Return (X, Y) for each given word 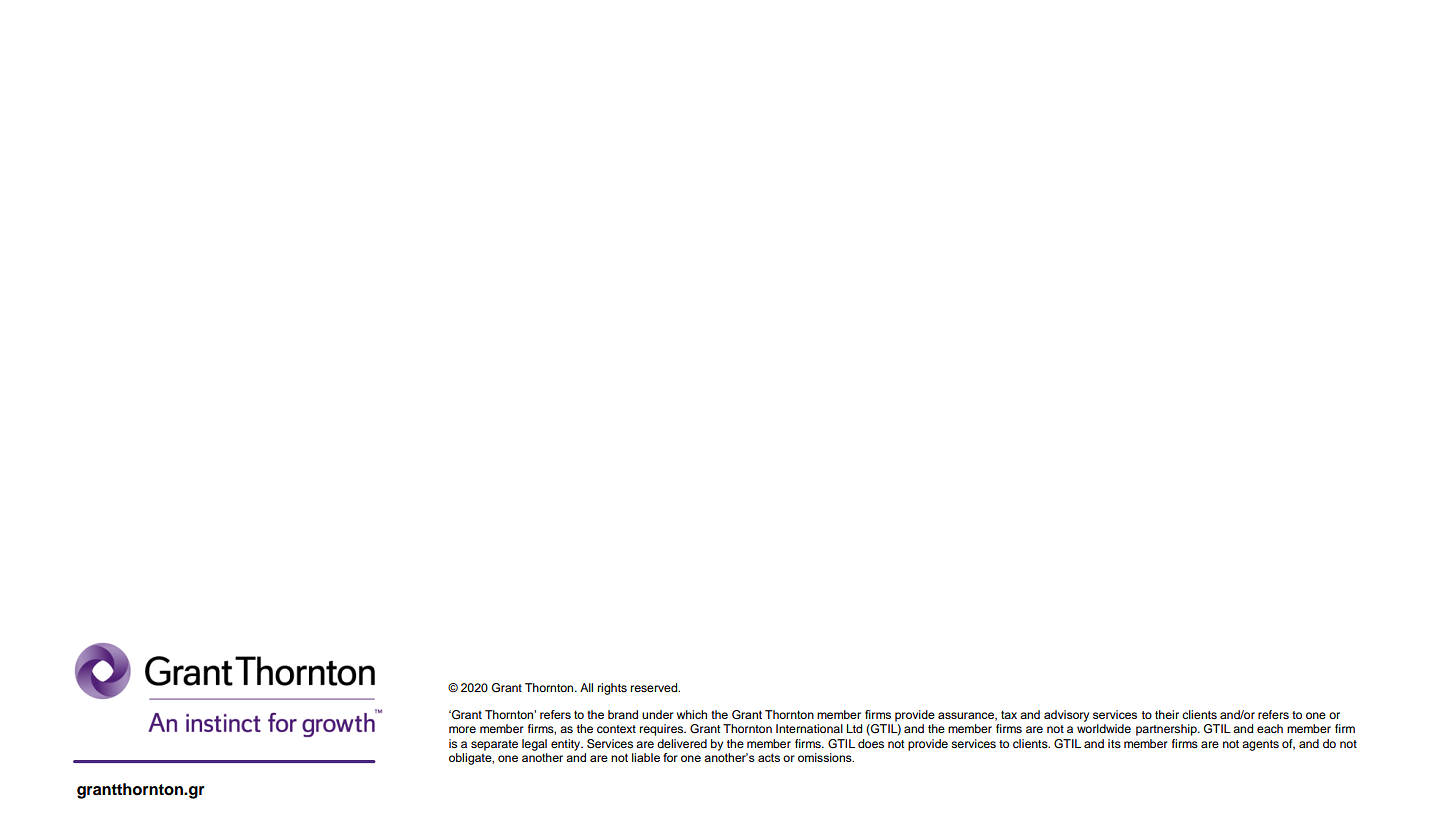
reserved (655, 687)
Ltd (854, 728)
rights (612, 689)
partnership (1167, 730)
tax (1009, 714)
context (616, 729)
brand (623, 714)
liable (646, 757)
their (1167, 714)
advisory (1066, 716)
